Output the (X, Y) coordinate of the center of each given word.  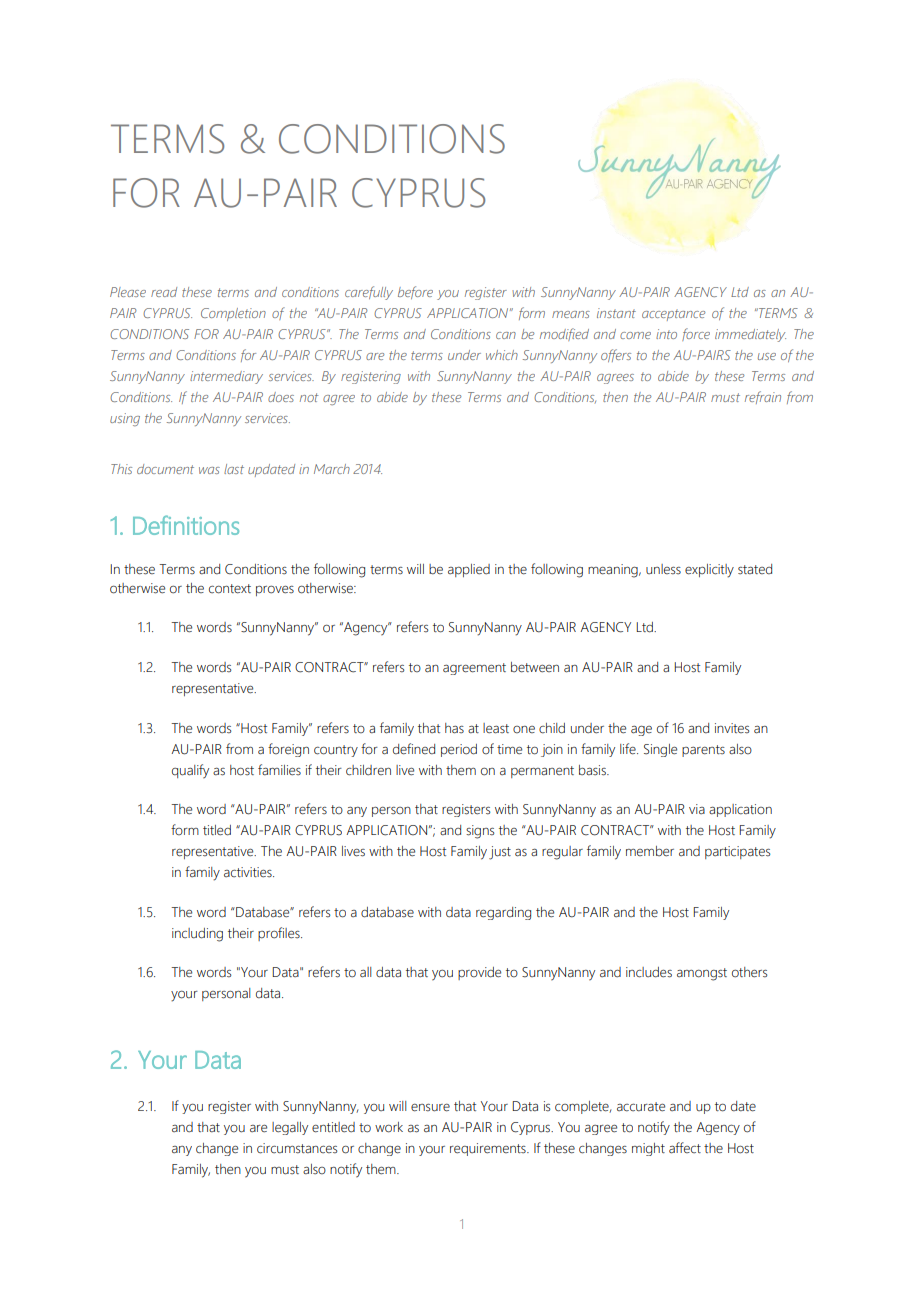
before (415, 292)
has (454, 728)
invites (732, 728)
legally (290, 1128)
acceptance (673, 315)
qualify (190, 771)
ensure (430, 1108)
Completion (233, 314)
